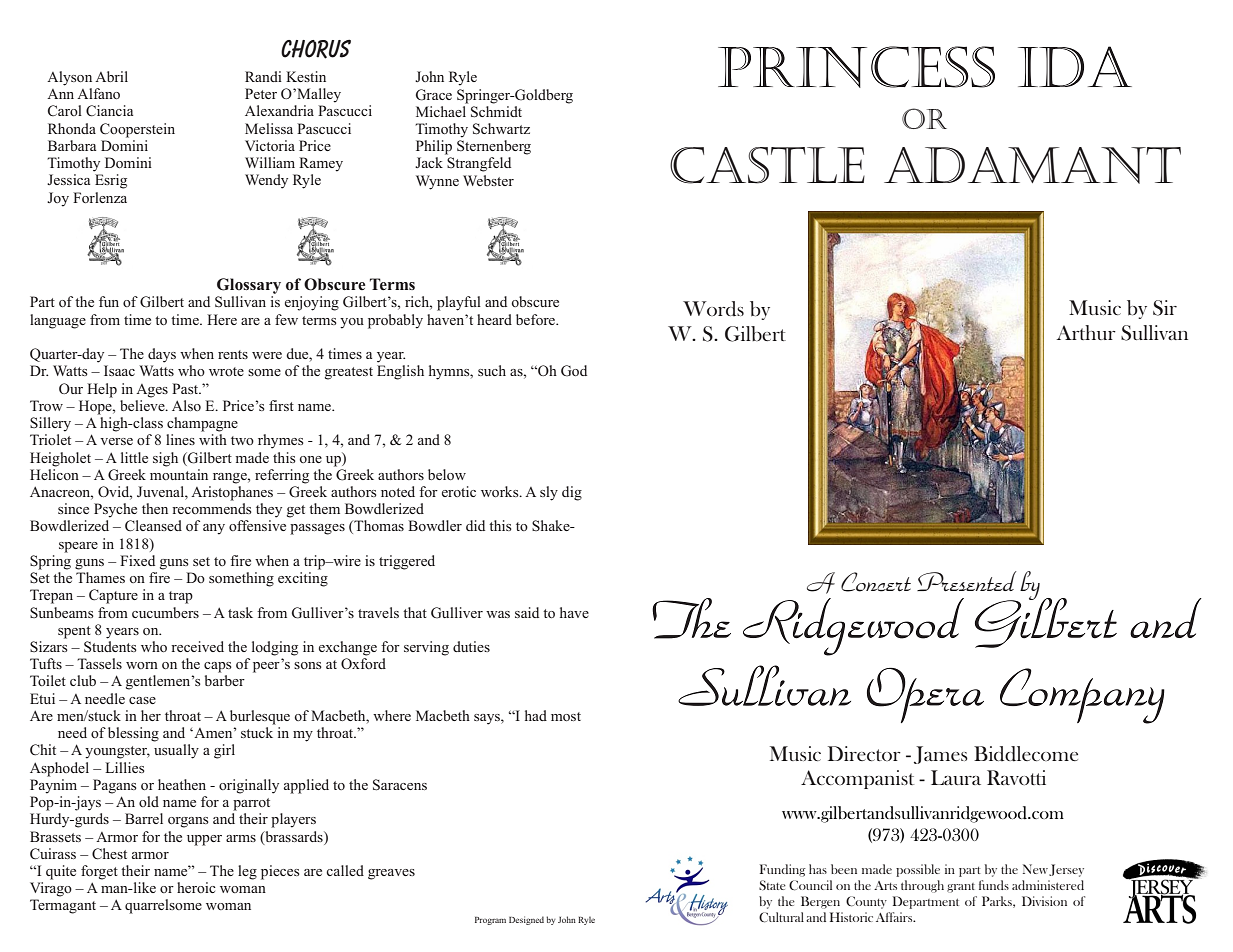 This screenshot has width=1233, height=952. I want to click on Schmidt, so click(496, 110).
